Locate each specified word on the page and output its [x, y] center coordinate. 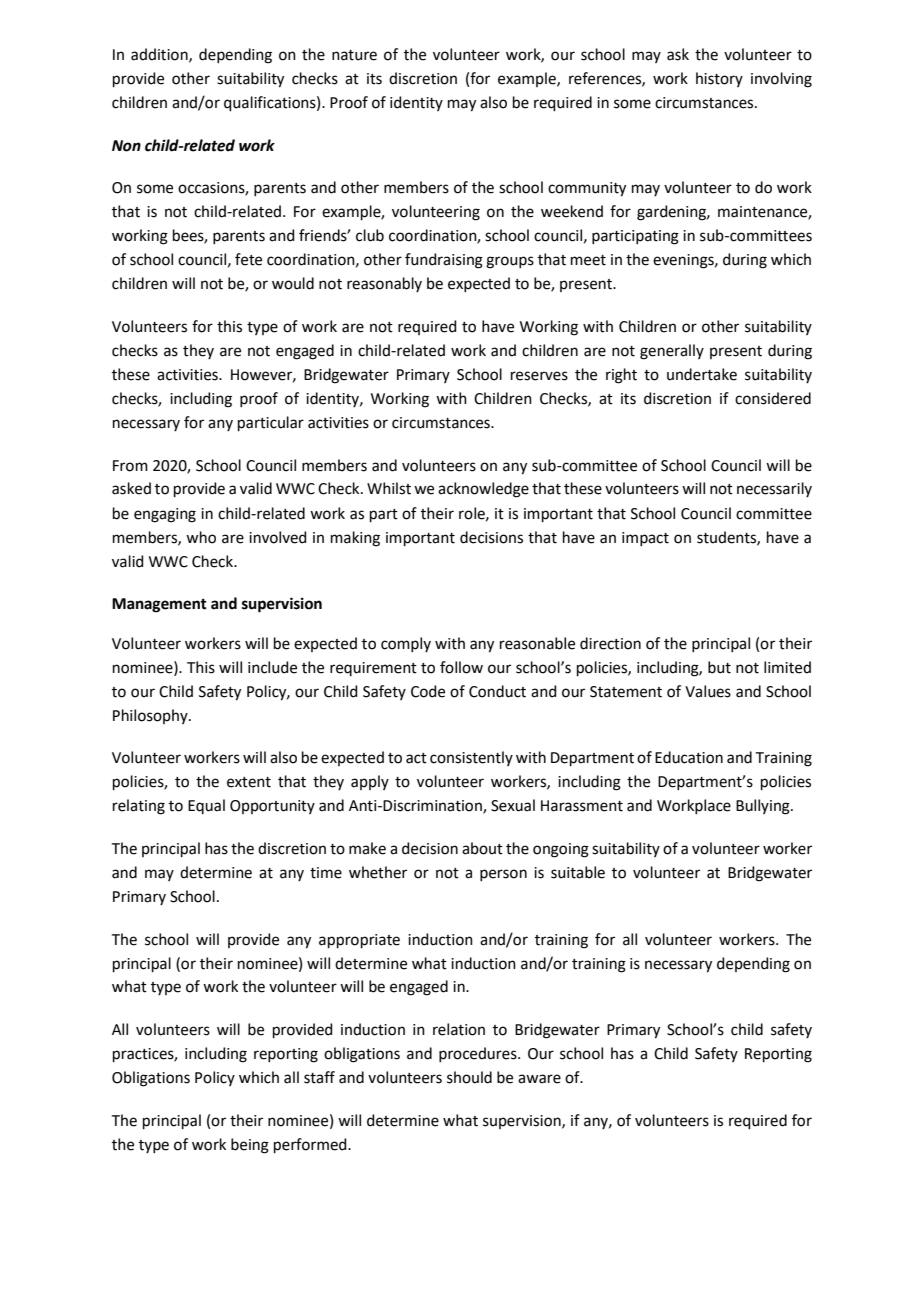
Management [159, 605]
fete [248, 259]
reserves [539, 376]
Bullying [764, 807]
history [719, 79]
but [719, 667]
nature [354, 55]
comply [406, 644]
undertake [702, 374]
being [250, 1146]
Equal [206, 806]
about [482, 848]
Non [126, 146]
